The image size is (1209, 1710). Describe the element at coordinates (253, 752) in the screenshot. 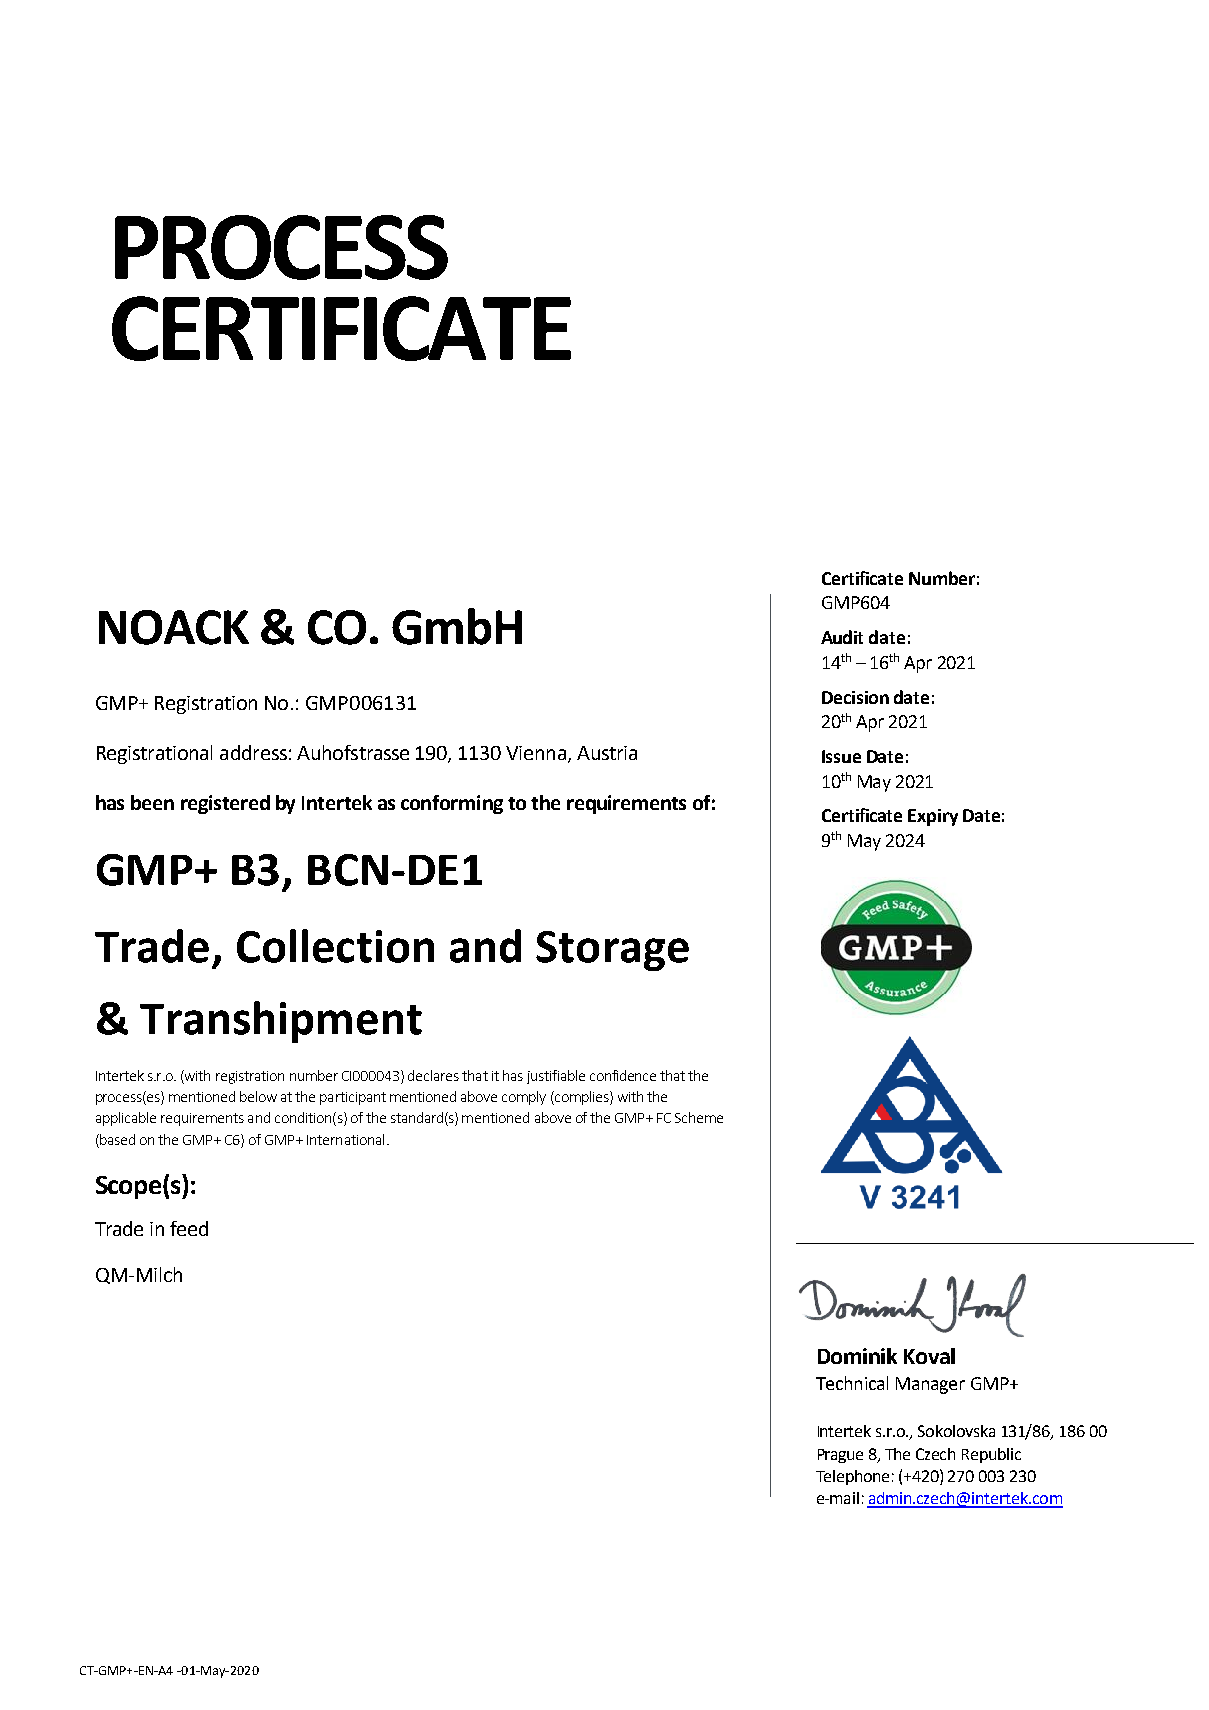

I see `address` at that location.
